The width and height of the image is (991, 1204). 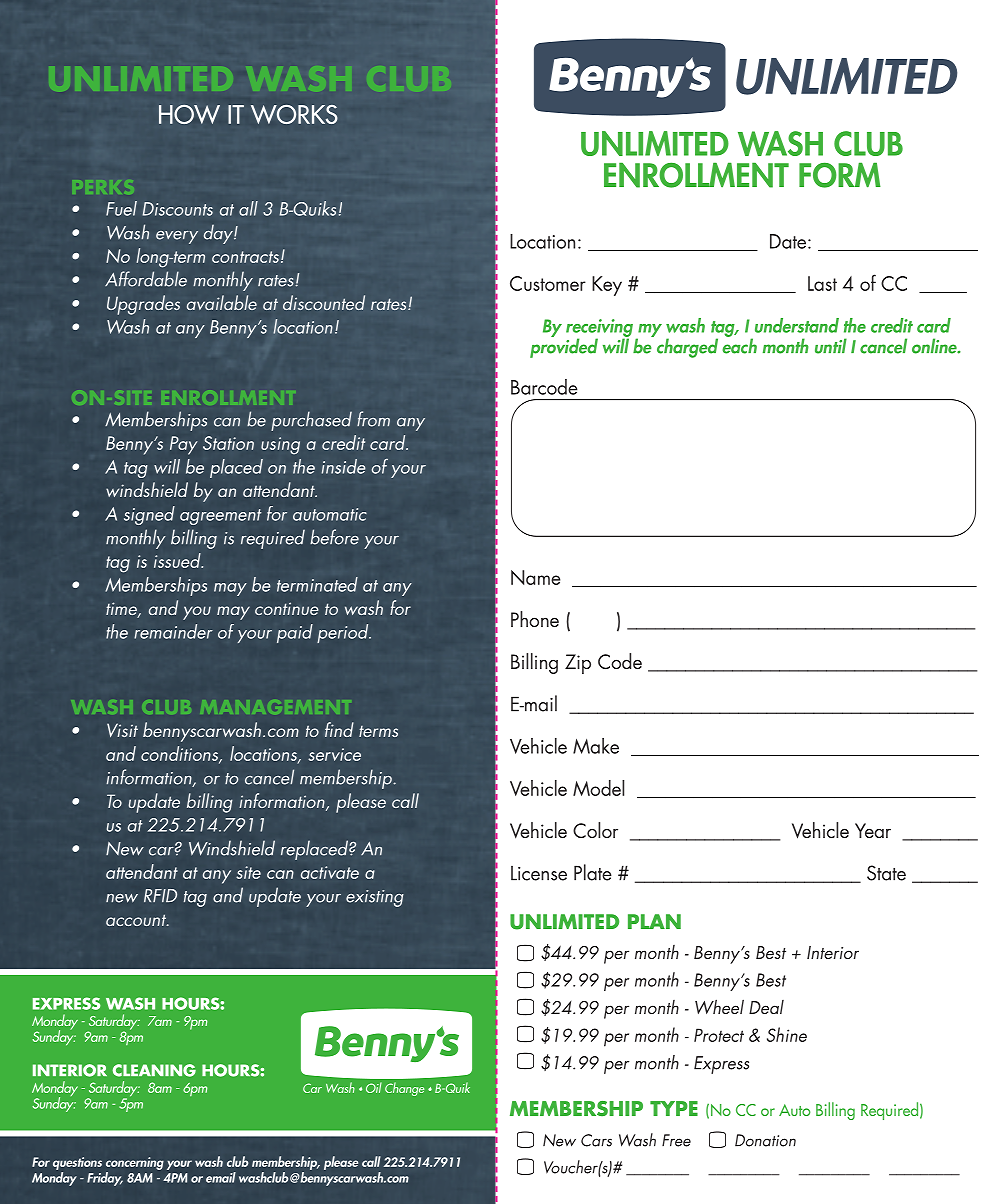 What do you see at coordinates (177, 209) in the image?
I see `Discounts` at bounding box center [177, 209].
